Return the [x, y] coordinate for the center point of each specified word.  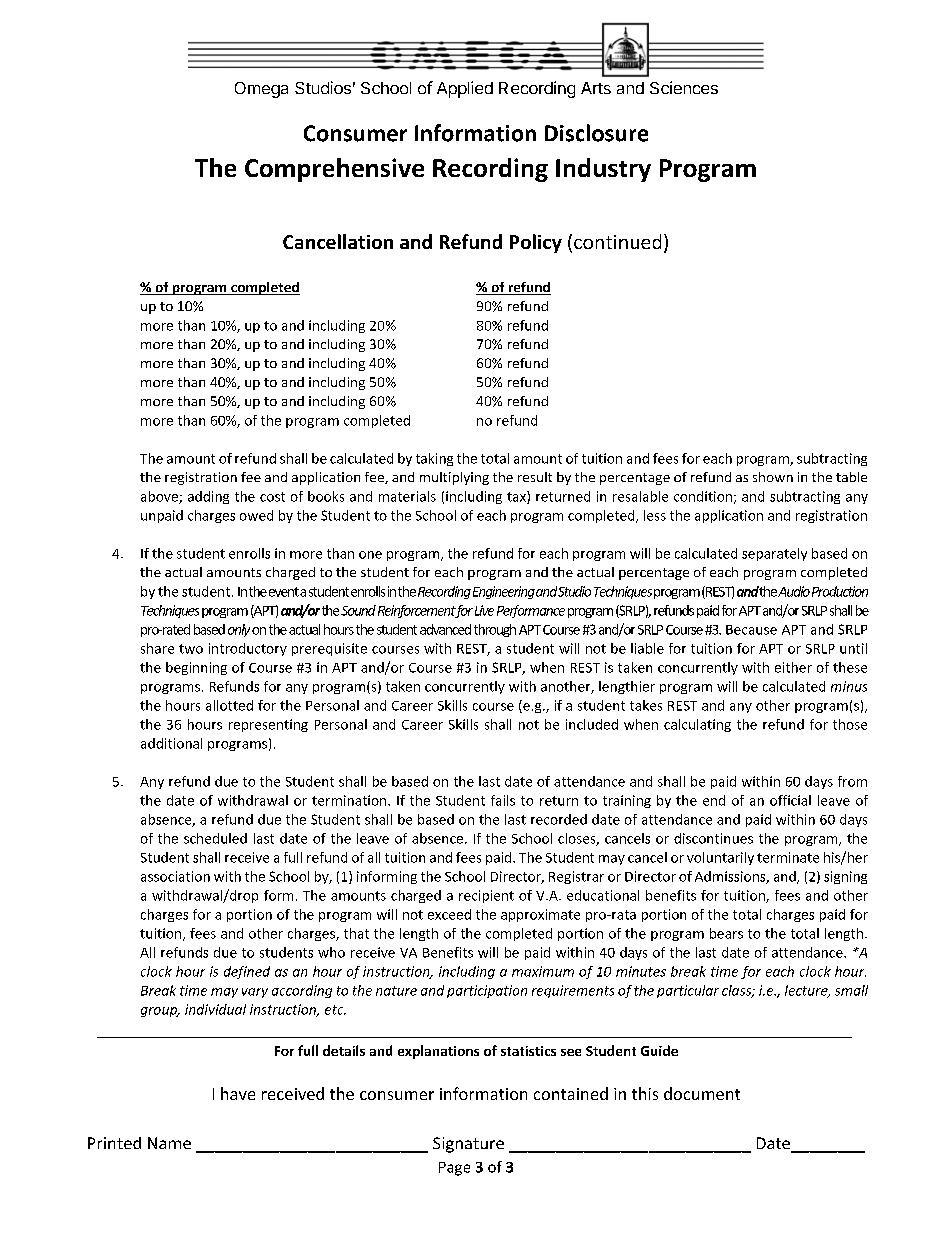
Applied [465, 89]
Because [751, 630]
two [191, 649]
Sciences [684, 87]
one [370, 555]
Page [454, 1169]
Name [169, 1143]
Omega [261, 90]
